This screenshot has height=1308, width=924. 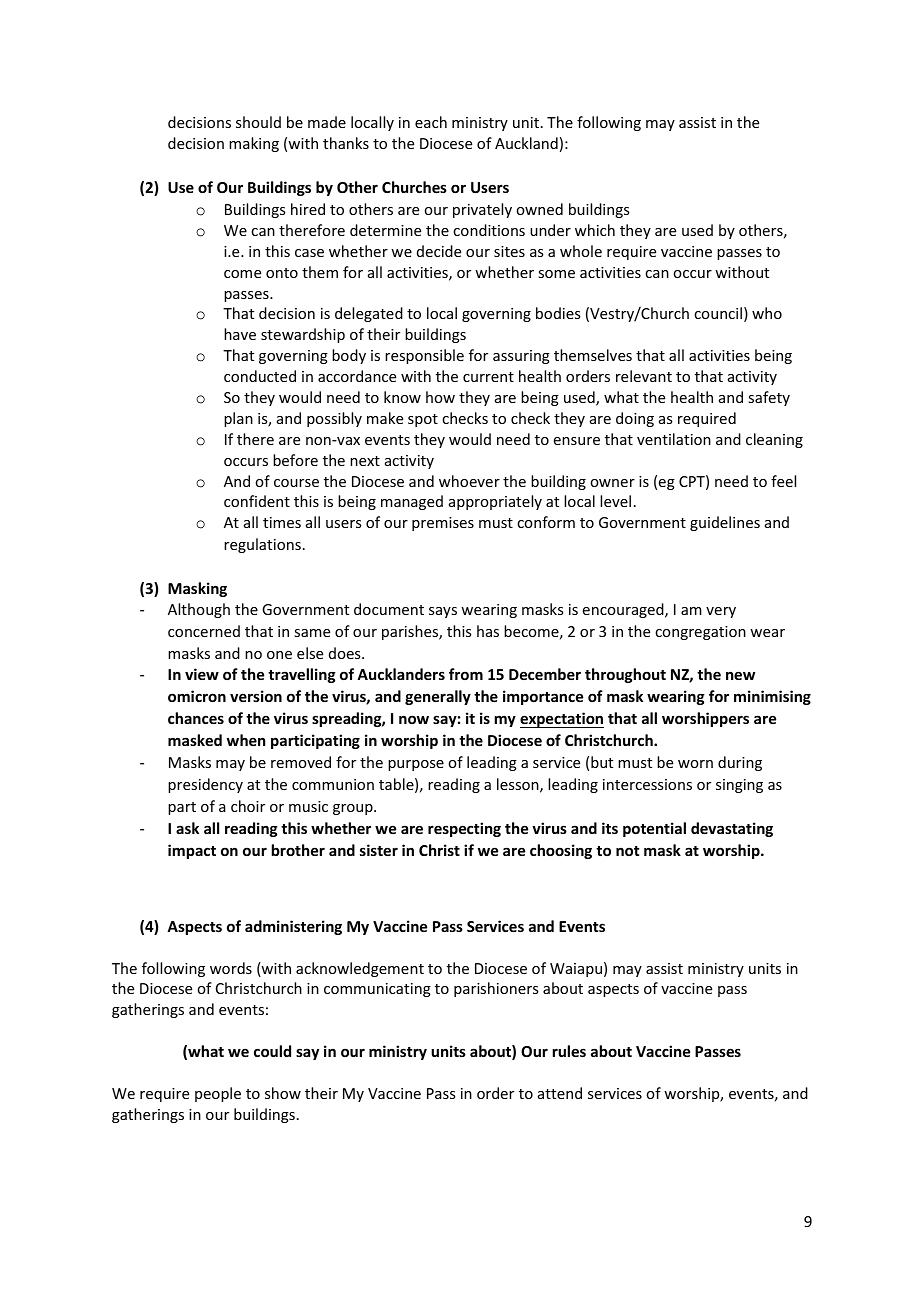 I want to click on whoever, so click(x=469, y=481).
